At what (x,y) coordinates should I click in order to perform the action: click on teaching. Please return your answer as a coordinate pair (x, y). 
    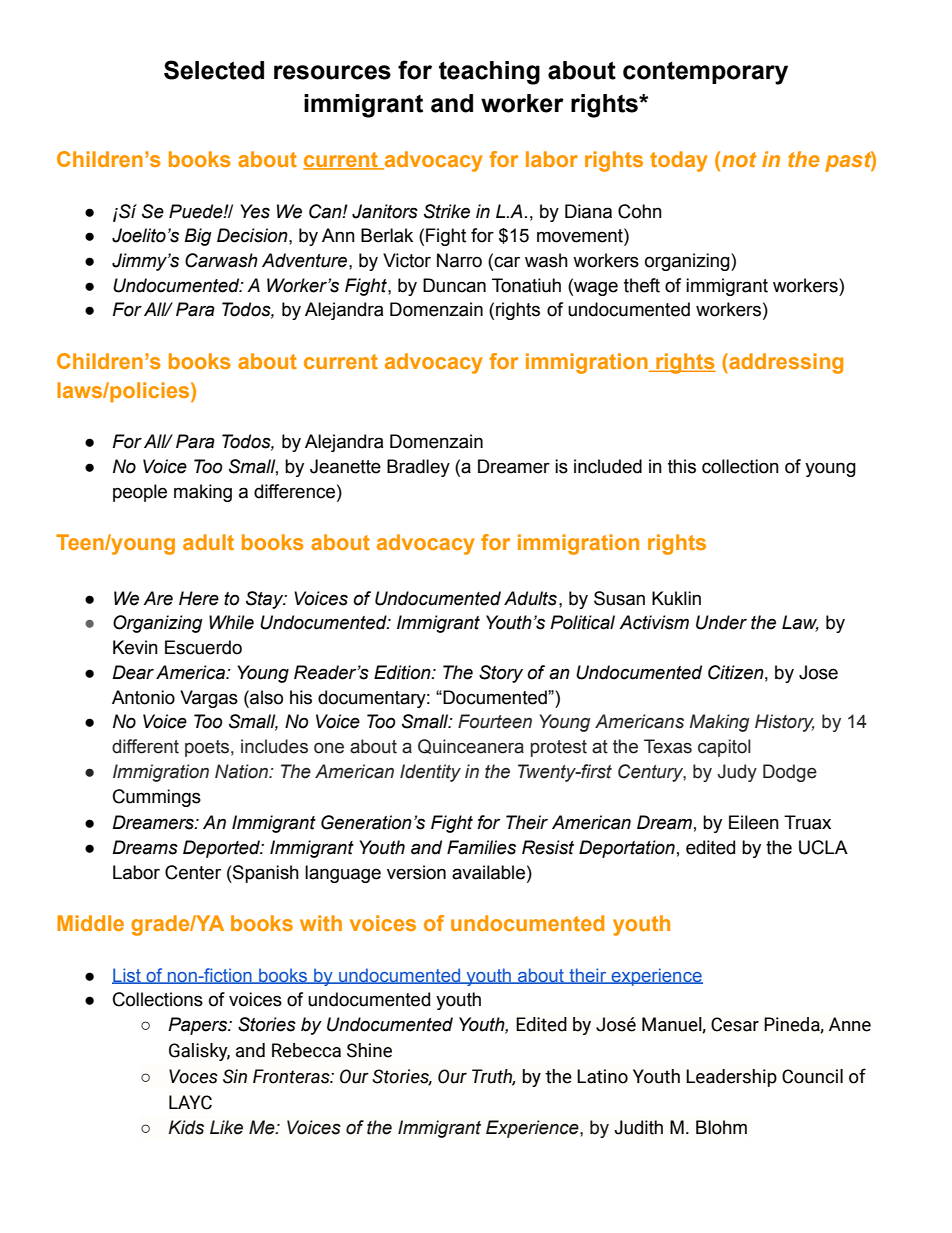
    Looking at the image, I should click on (489, 73).
